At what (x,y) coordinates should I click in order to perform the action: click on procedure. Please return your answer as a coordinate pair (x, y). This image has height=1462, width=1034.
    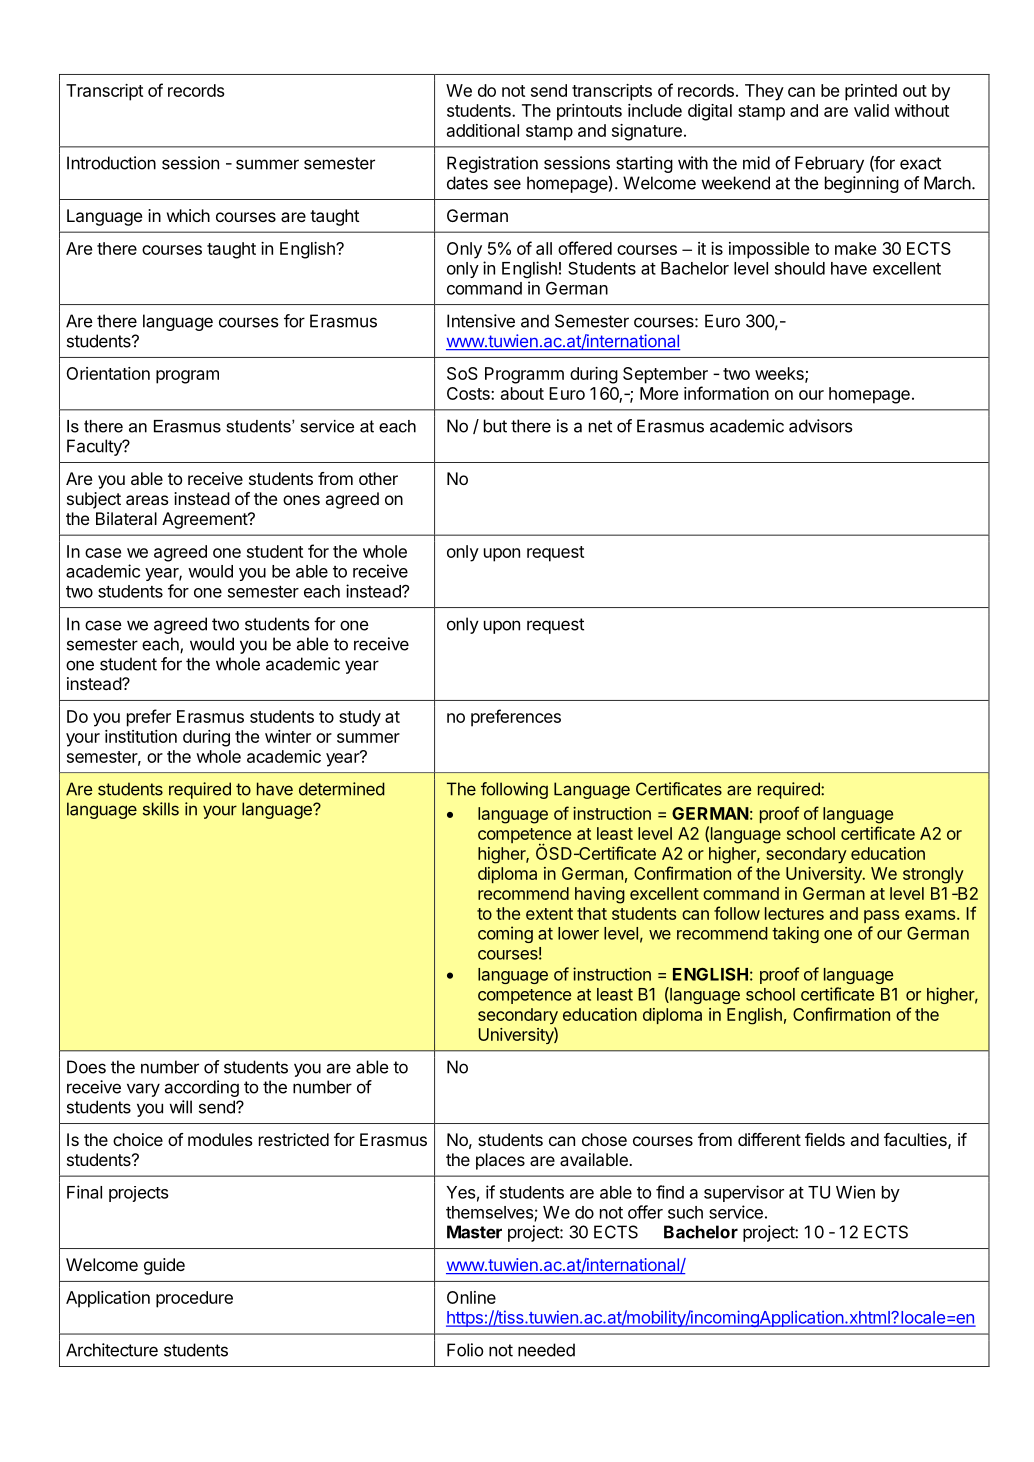
    Looking at the image, I should click on (194, 1299).
